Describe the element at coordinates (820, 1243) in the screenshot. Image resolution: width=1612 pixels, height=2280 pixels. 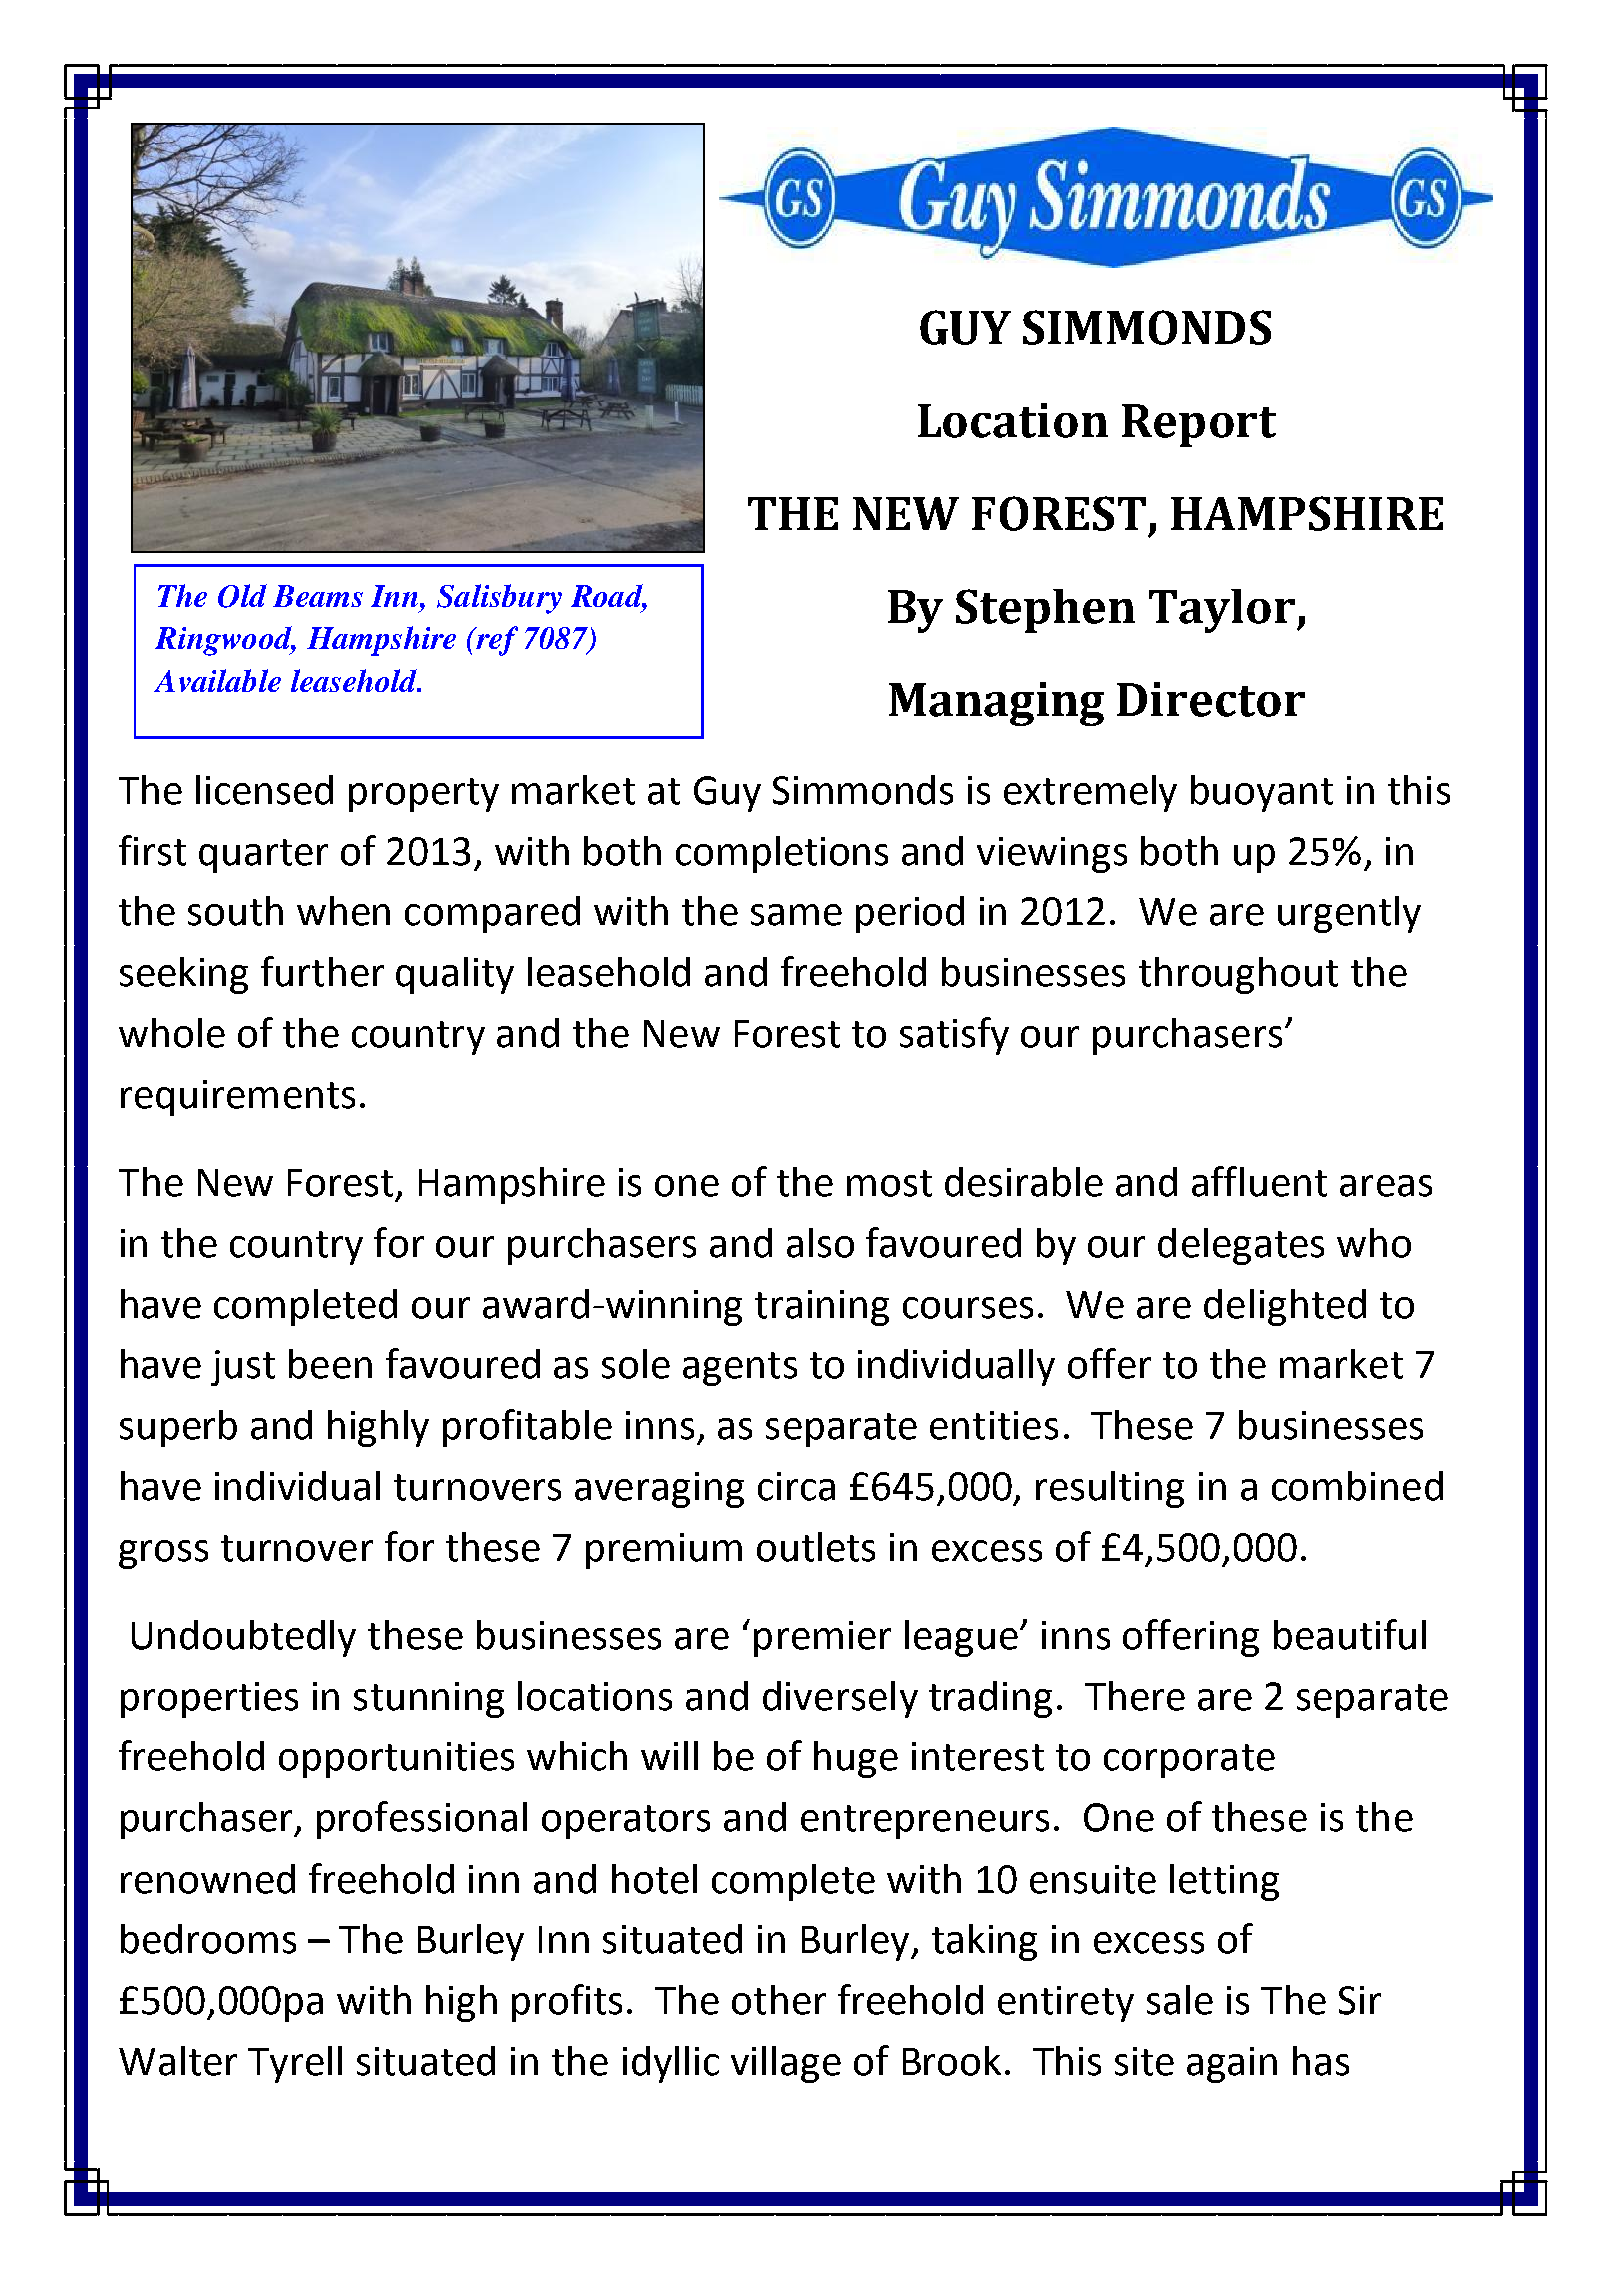
I see `also` at that location.
